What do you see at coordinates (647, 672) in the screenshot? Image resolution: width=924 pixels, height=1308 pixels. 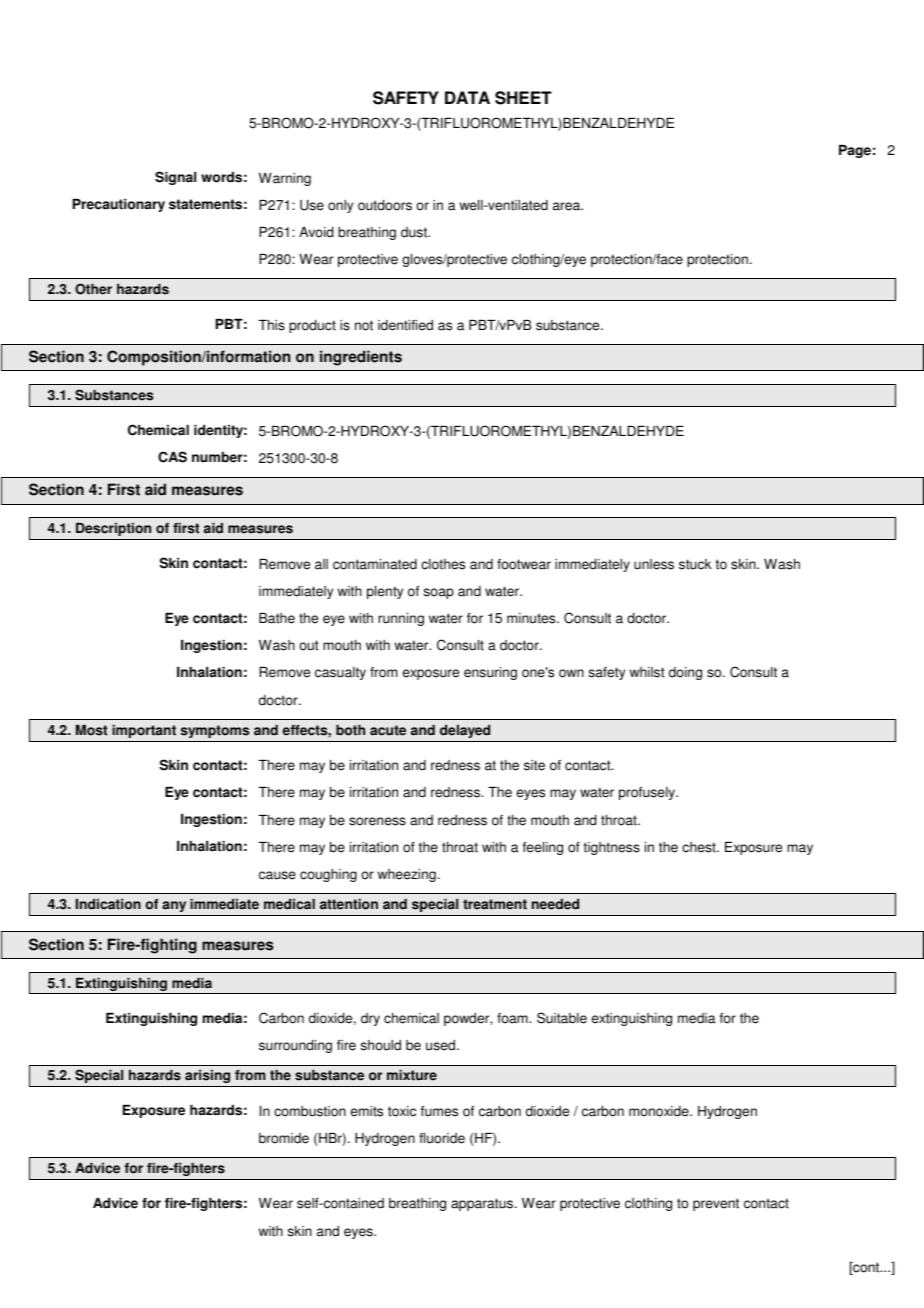 I see `whilst` at bounding box center [647, 672].
